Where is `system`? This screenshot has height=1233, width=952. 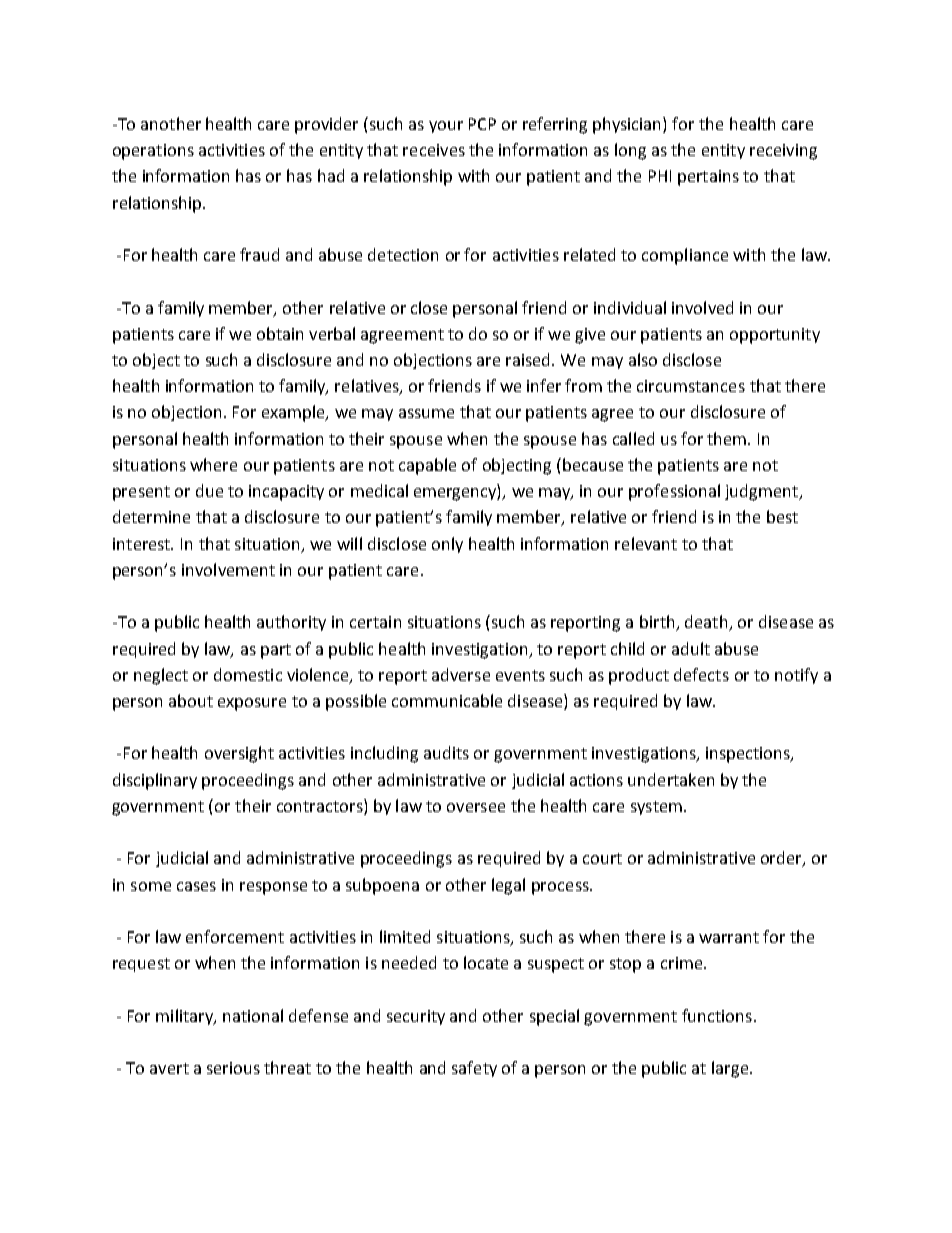
system is located at coordinates (656, 808).
